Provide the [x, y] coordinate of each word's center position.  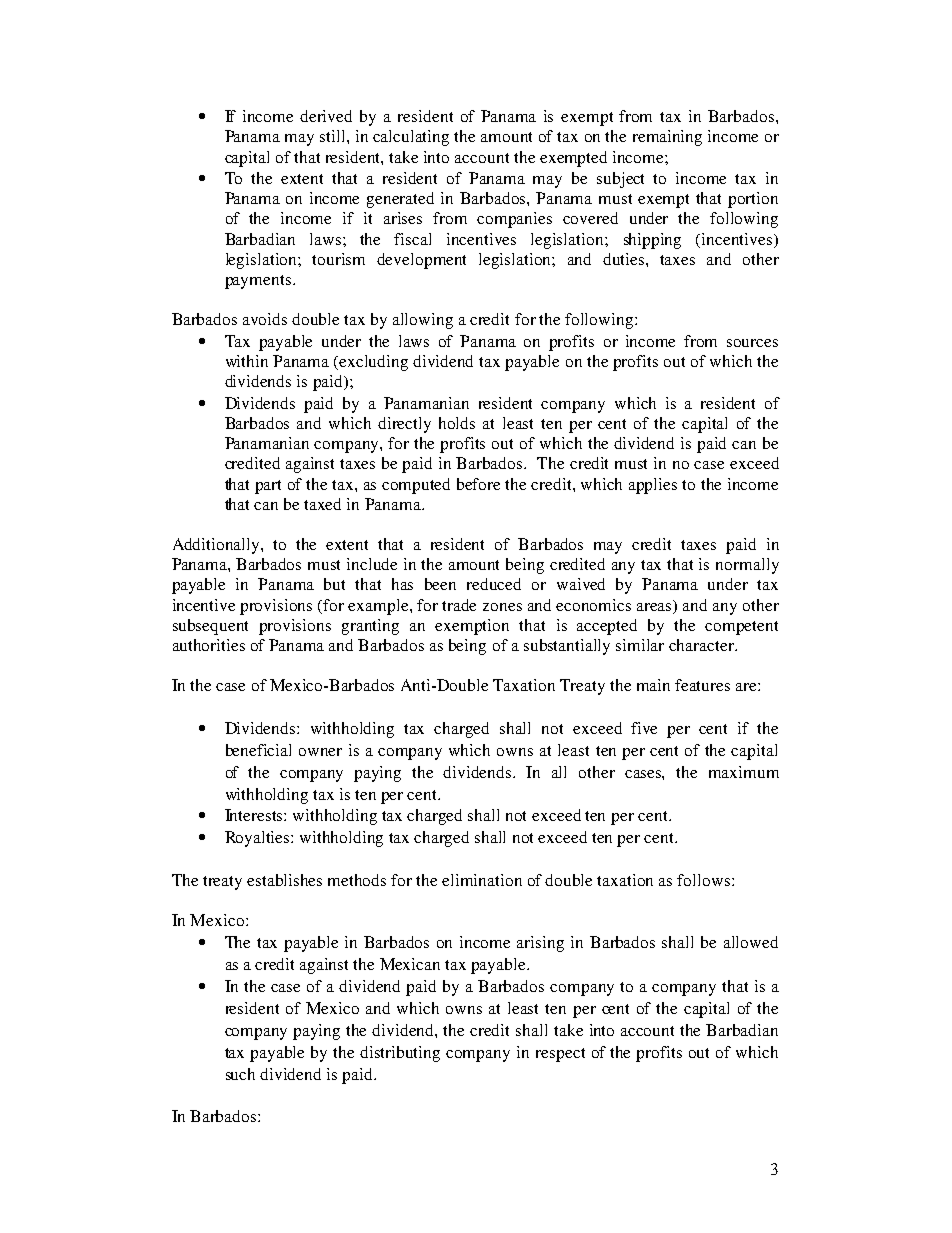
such [240, 1074]
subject [620, 180]
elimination [482, 880]
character [702, 645]
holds [457, 423]
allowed [751, 942]
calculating [411, 138]
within [247, 361]
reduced [494, 584]
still [334, 136]
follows [705, 880]
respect [560, 1055]
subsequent [210, 627]
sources [752, 343]
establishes [284, 880]
